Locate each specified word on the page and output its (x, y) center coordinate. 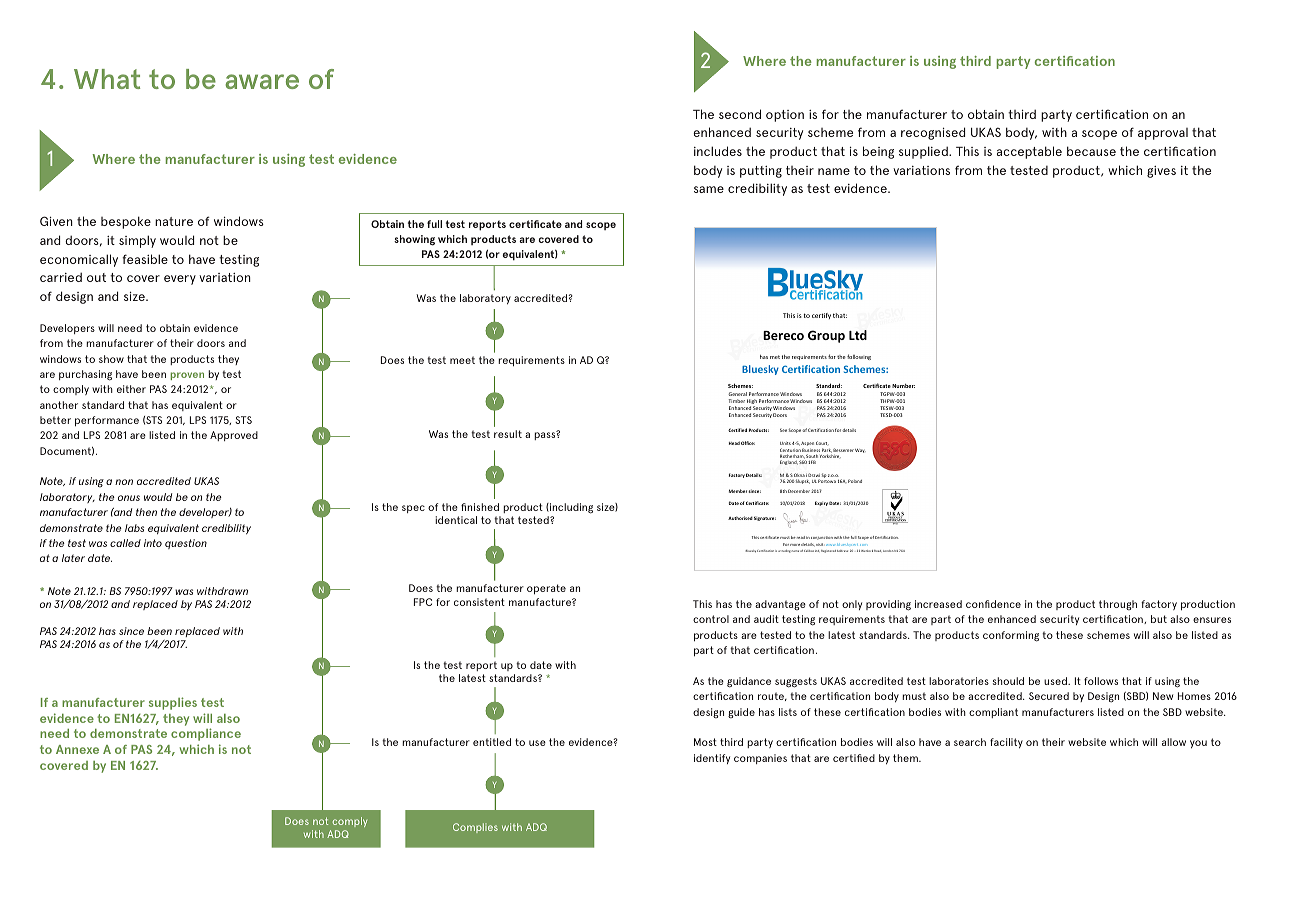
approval (1163, 134)
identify (712, 759)
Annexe (77, 749)
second (740, 114)
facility (1006, 743)
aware (262, 81)
